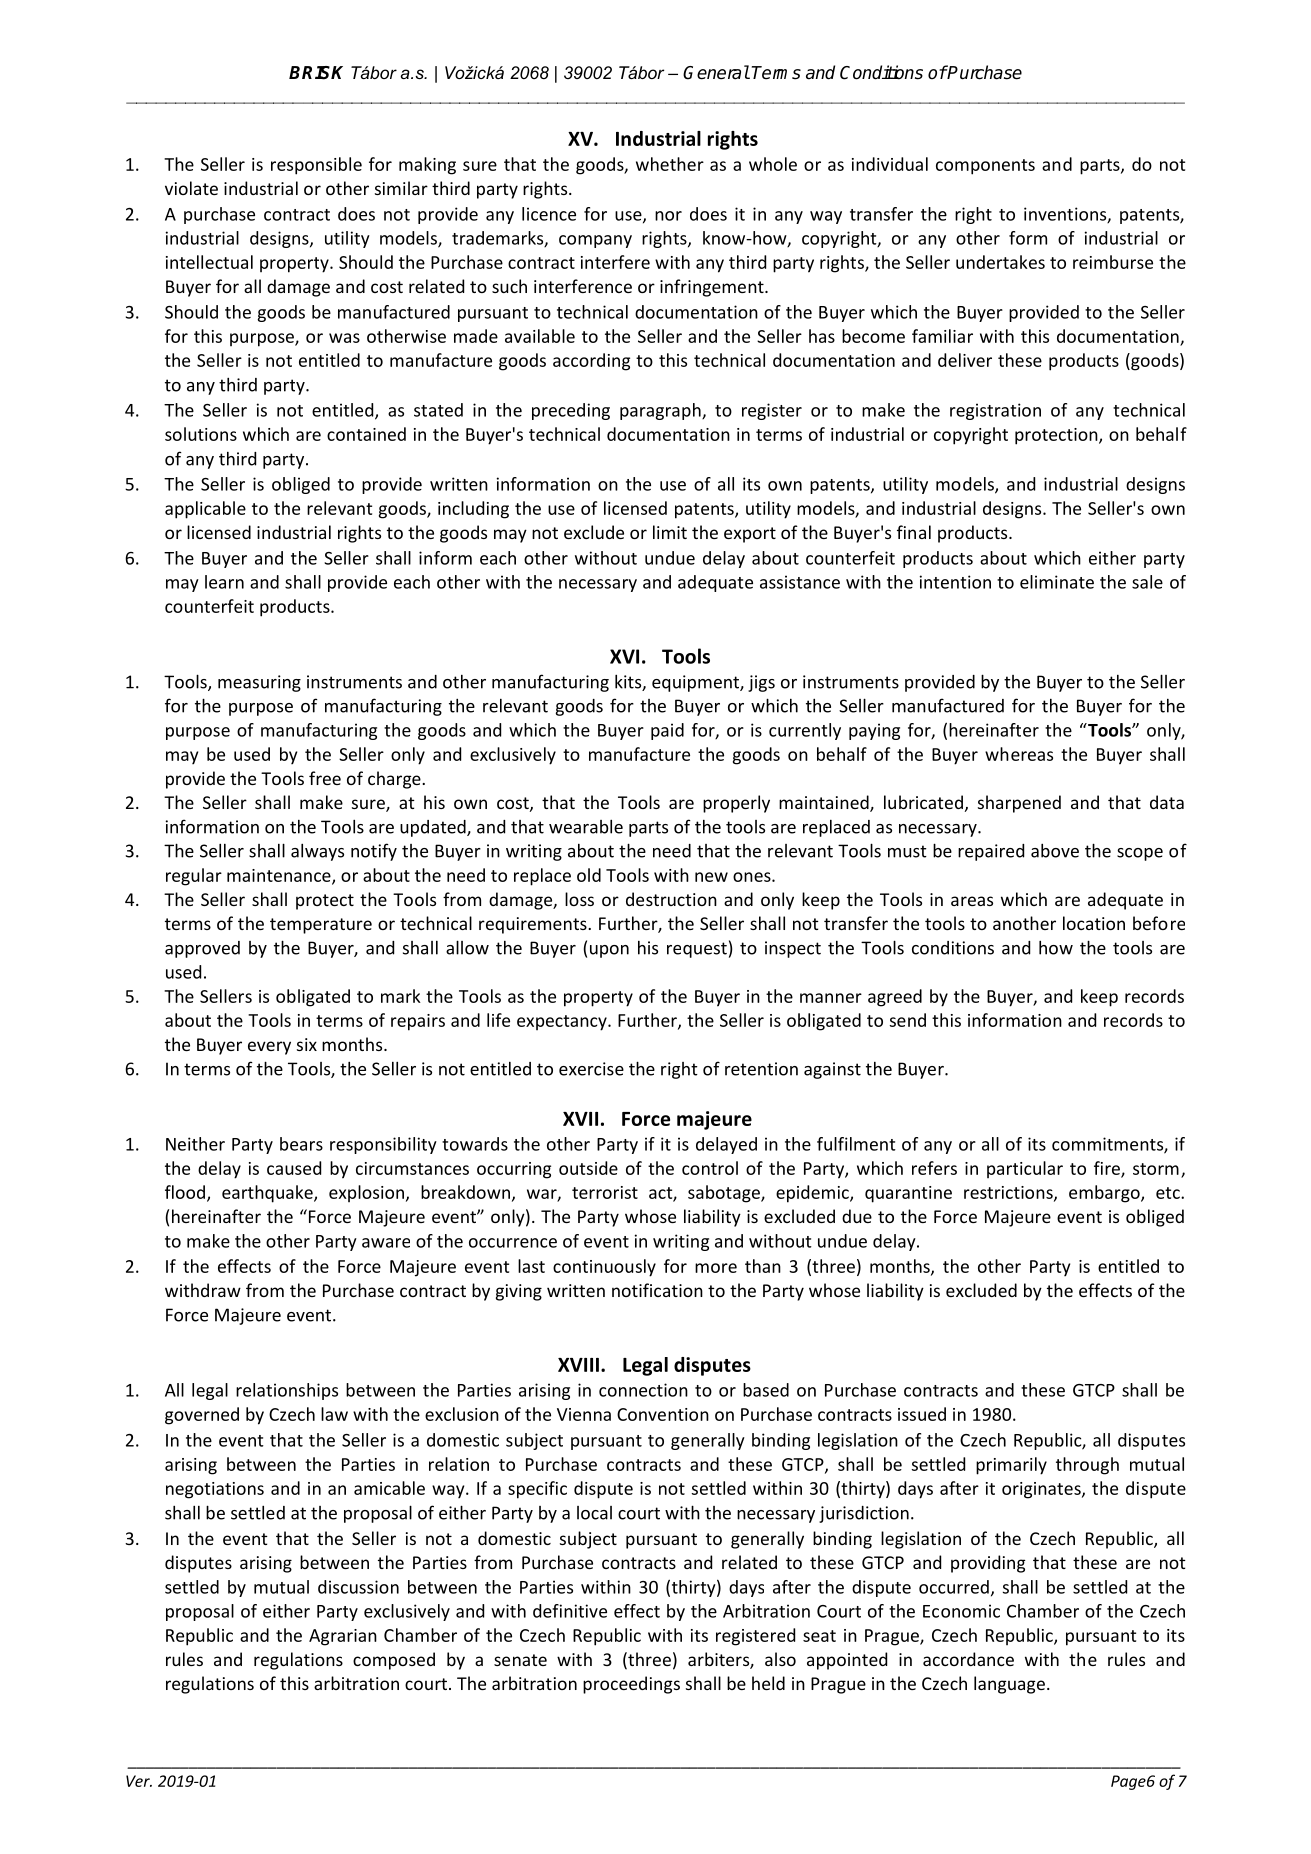 Image resolution: width=1311 pixels, height=1854 pixels. I want to click on nor, so click(668, 216).
